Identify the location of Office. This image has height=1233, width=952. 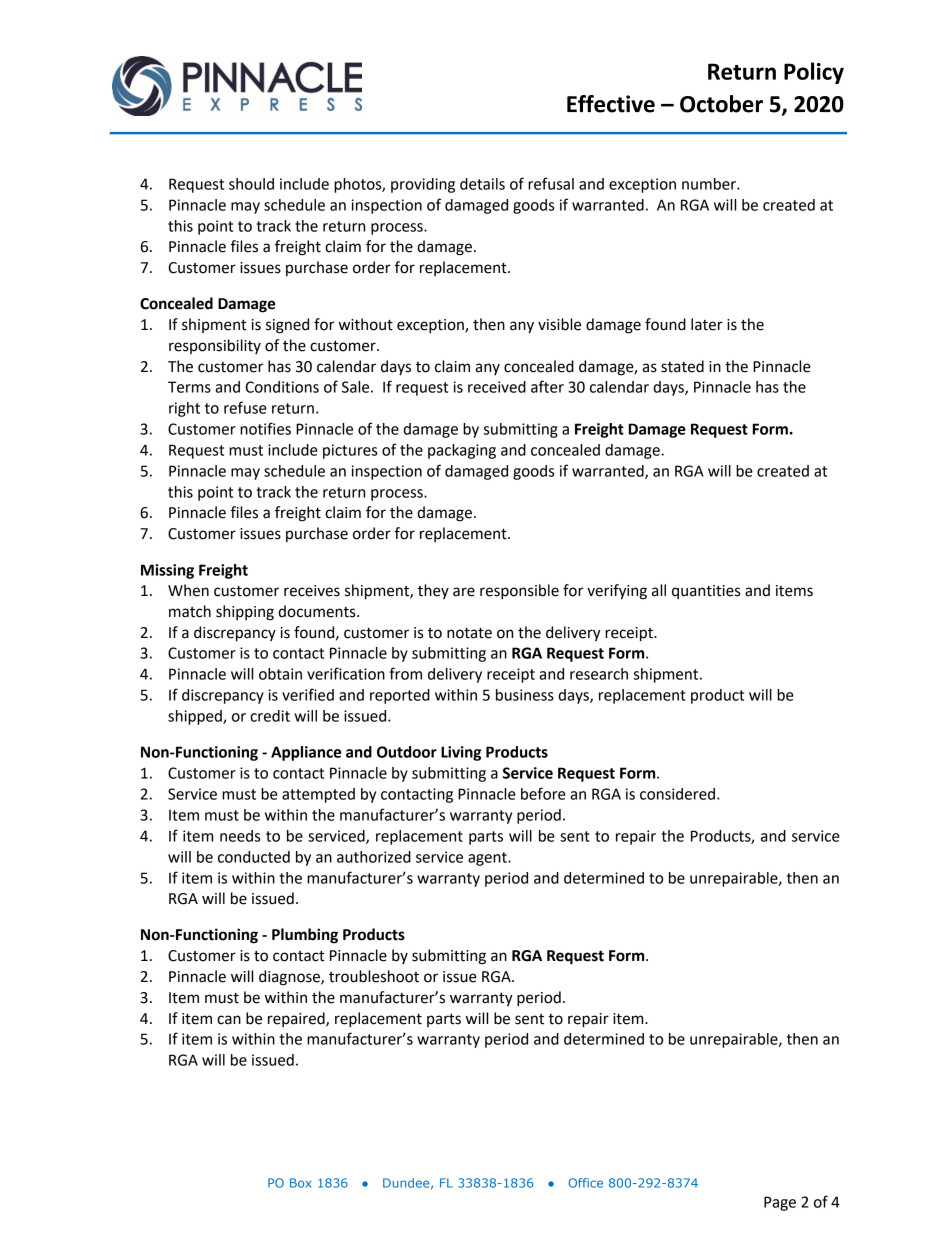
(586, 1183).
